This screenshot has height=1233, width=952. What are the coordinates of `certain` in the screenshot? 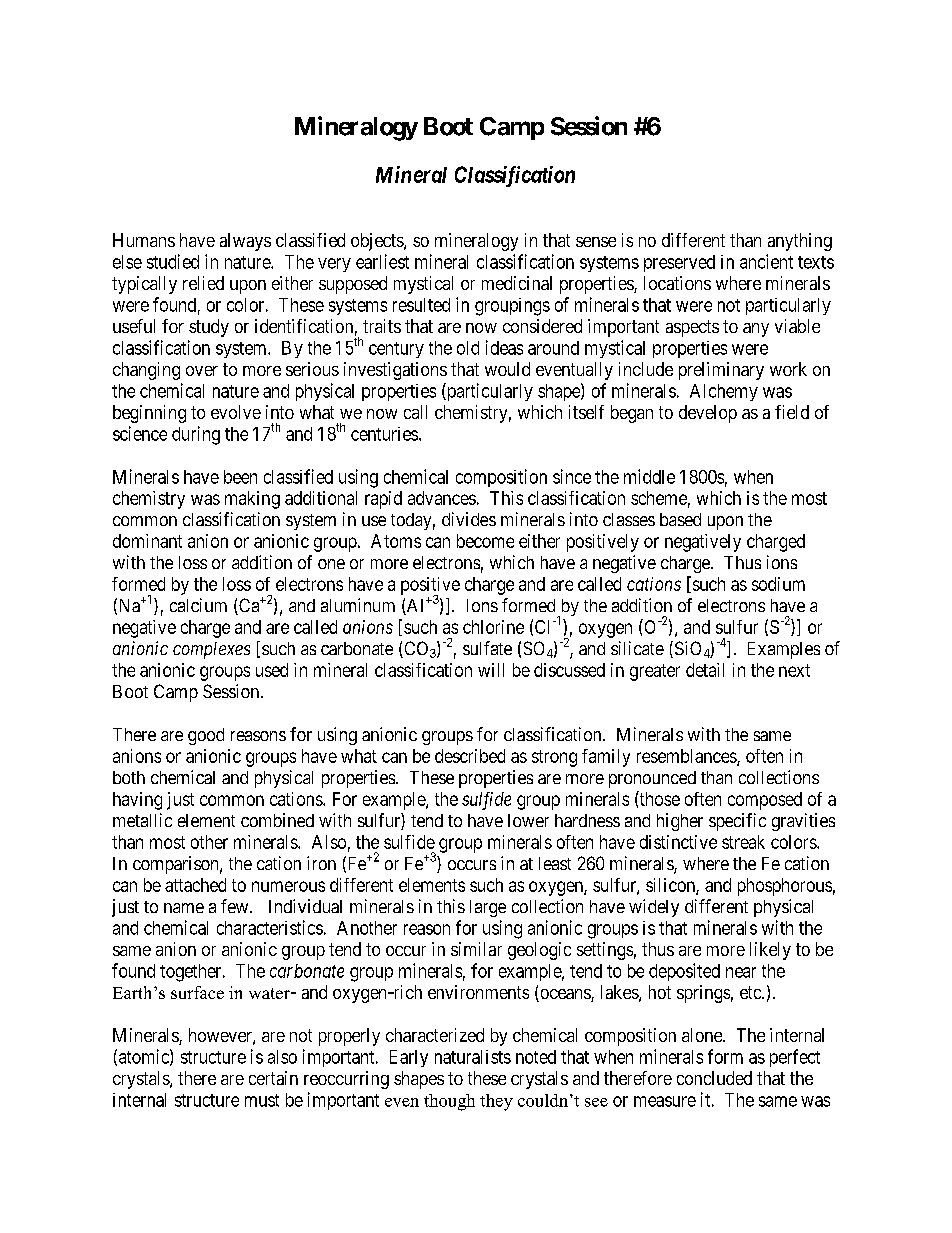 It's located at (273, 1078).
